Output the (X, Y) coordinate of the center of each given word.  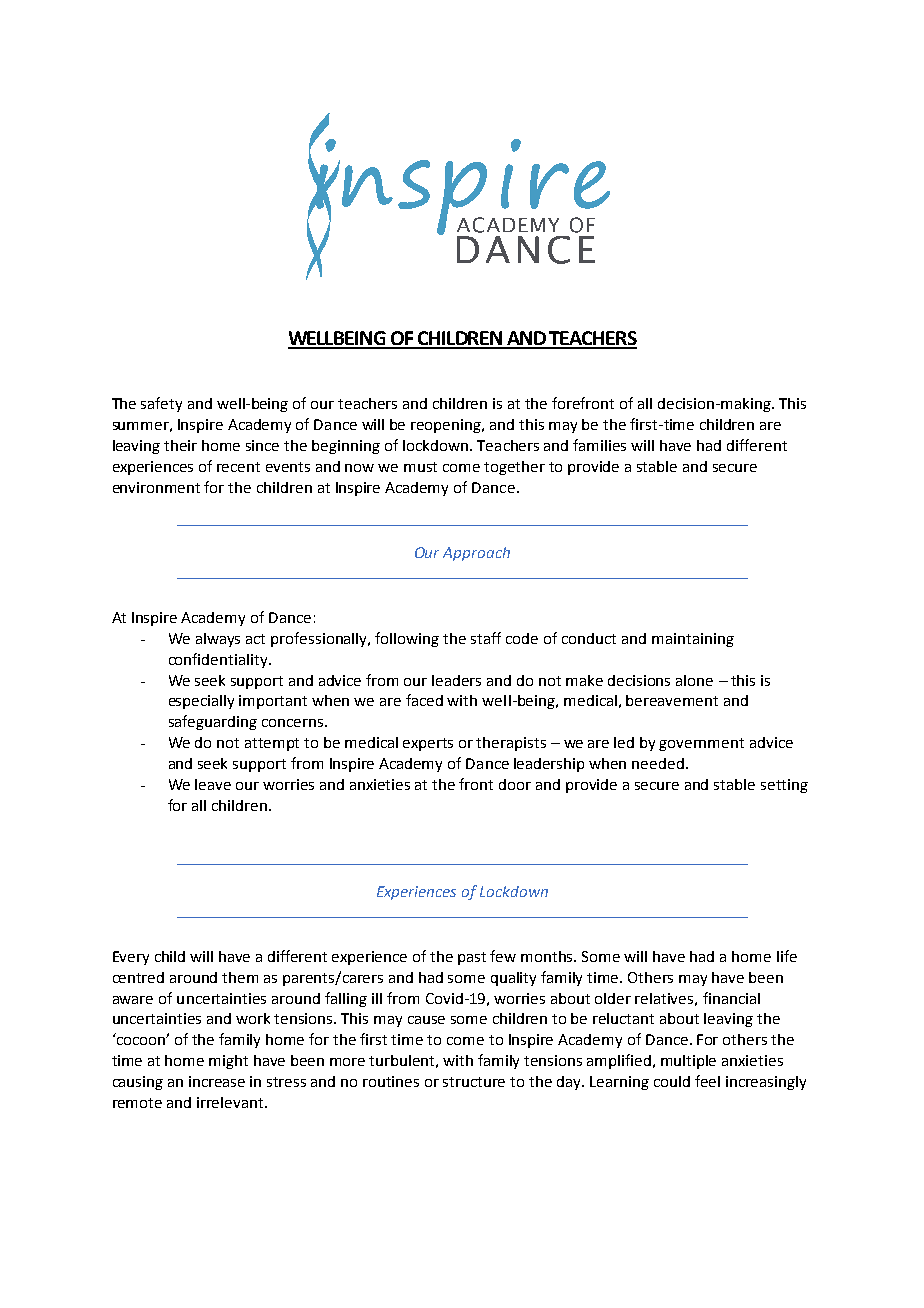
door (515, 784)
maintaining (693, 640)
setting (784, 786)
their (180, 445)
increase (217, 1081)
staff (486, 638)
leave (213, 784)
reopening (447, 426)
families (599, 445)
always (218, 640)
